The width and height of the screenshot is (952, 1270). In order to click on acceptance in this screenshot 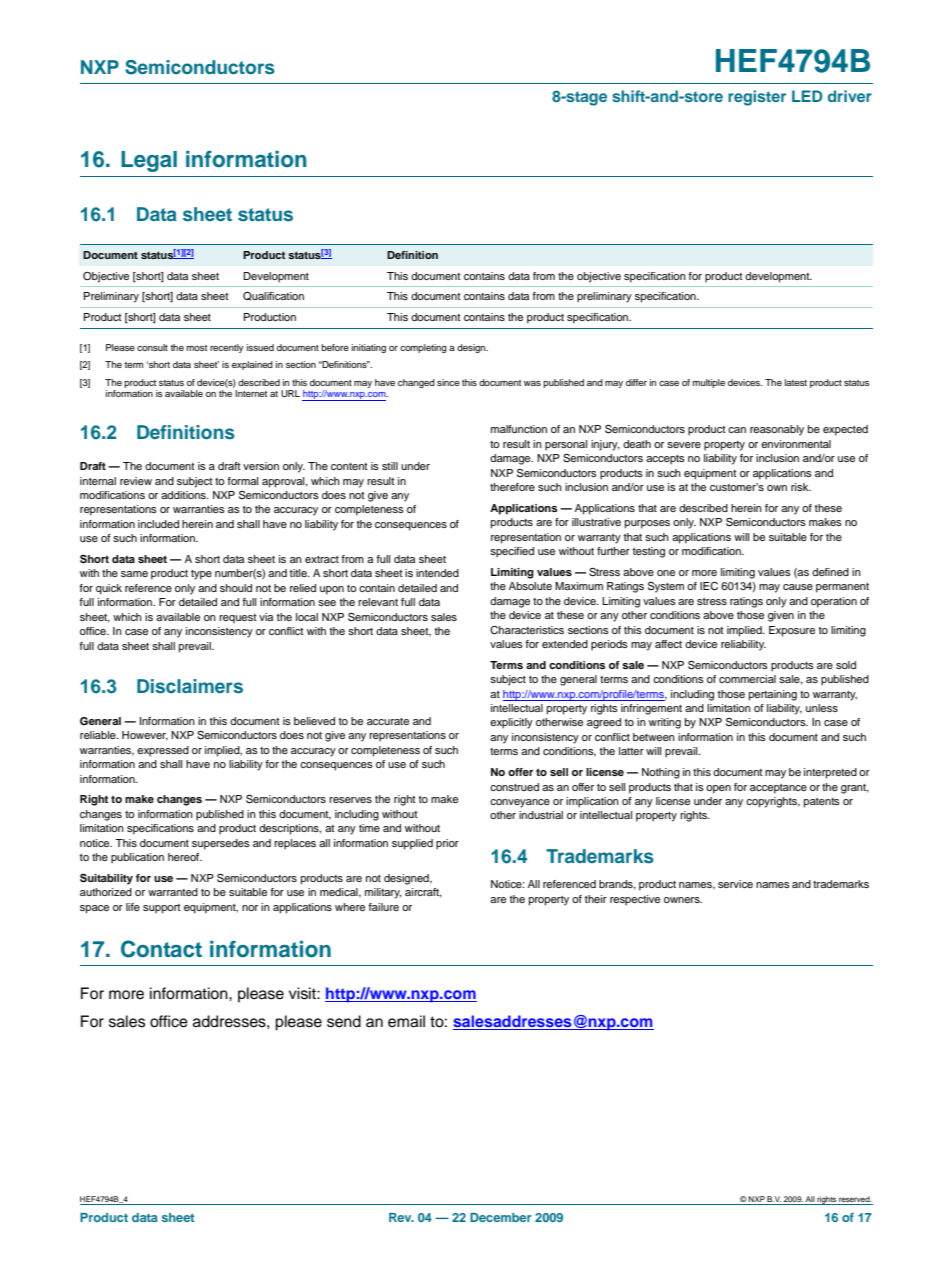, I will do `click(778, 789)`.
